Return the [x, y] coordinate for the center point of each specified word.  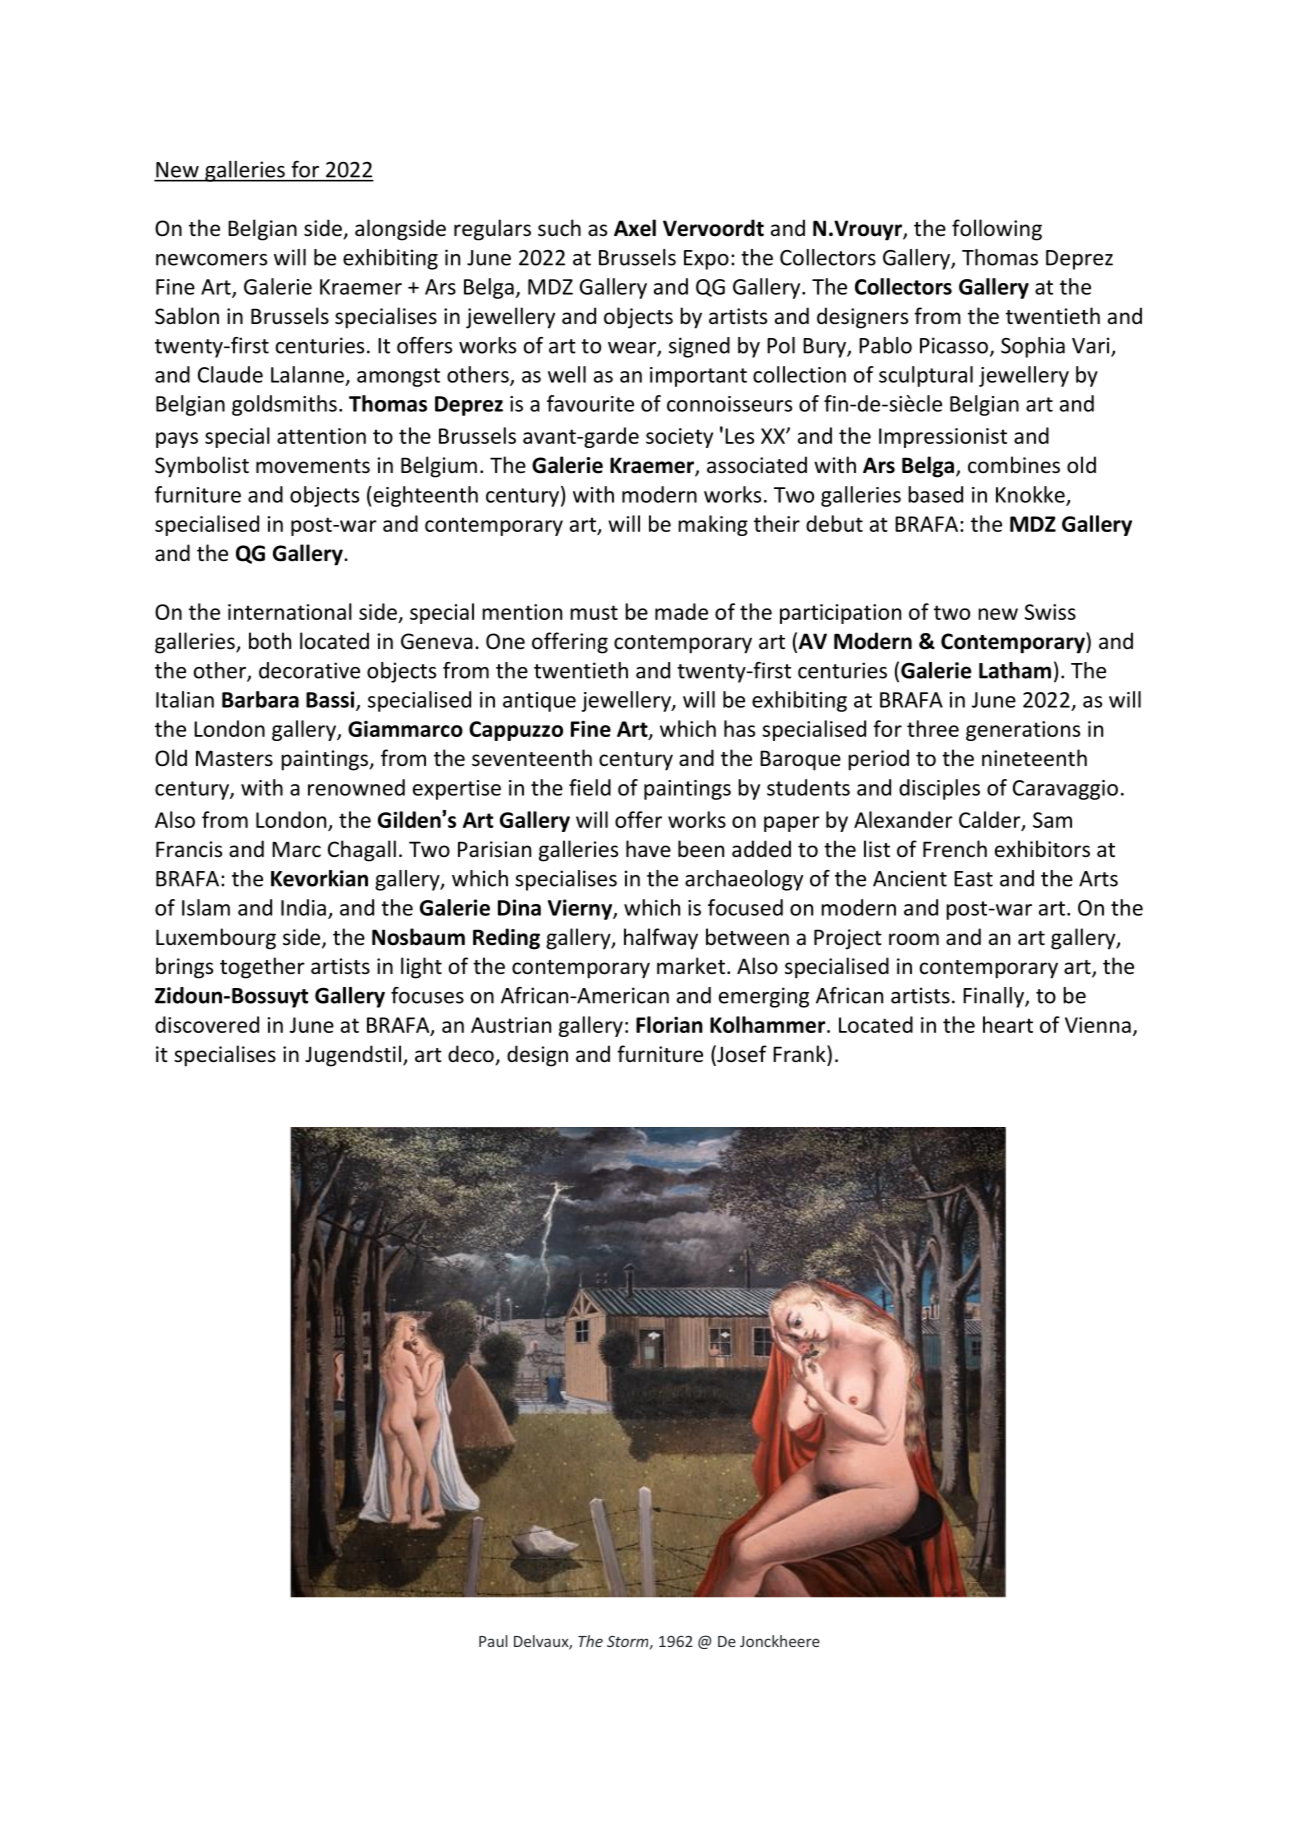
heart [1008, 1024]
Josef [741, 1055]
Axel [635, 228]
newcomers [211, 260]
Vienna [1098, 1025]
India [303, 907]
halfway [661, 939]
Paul [493, 1641]
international [290, 611]
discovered [207, 1024]
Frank [800, 1053]
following [997, 230]
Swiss [1050, 612]
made [681, 611]
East [973, 879]
